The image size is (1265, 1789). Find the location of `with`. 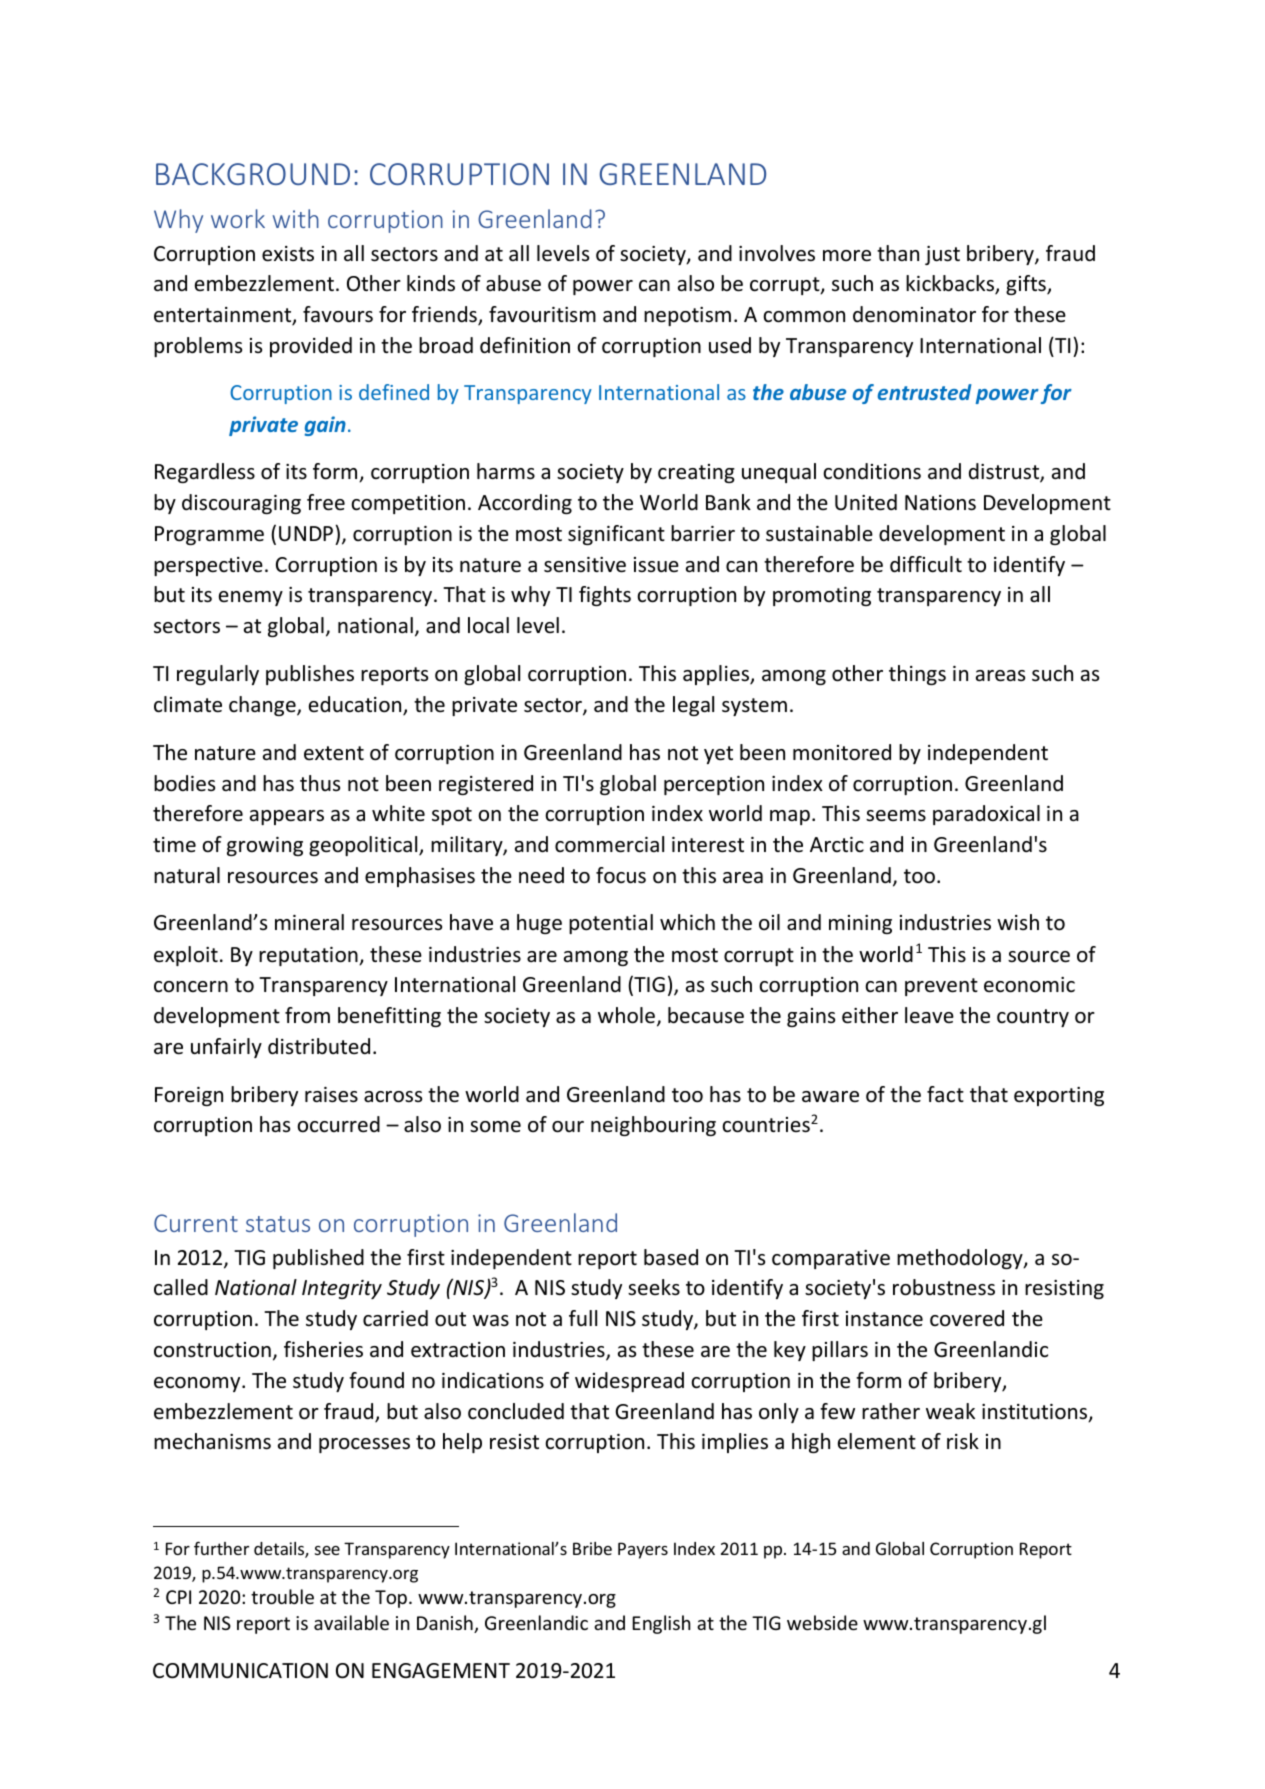

with is located at coordinates (296, 218).
